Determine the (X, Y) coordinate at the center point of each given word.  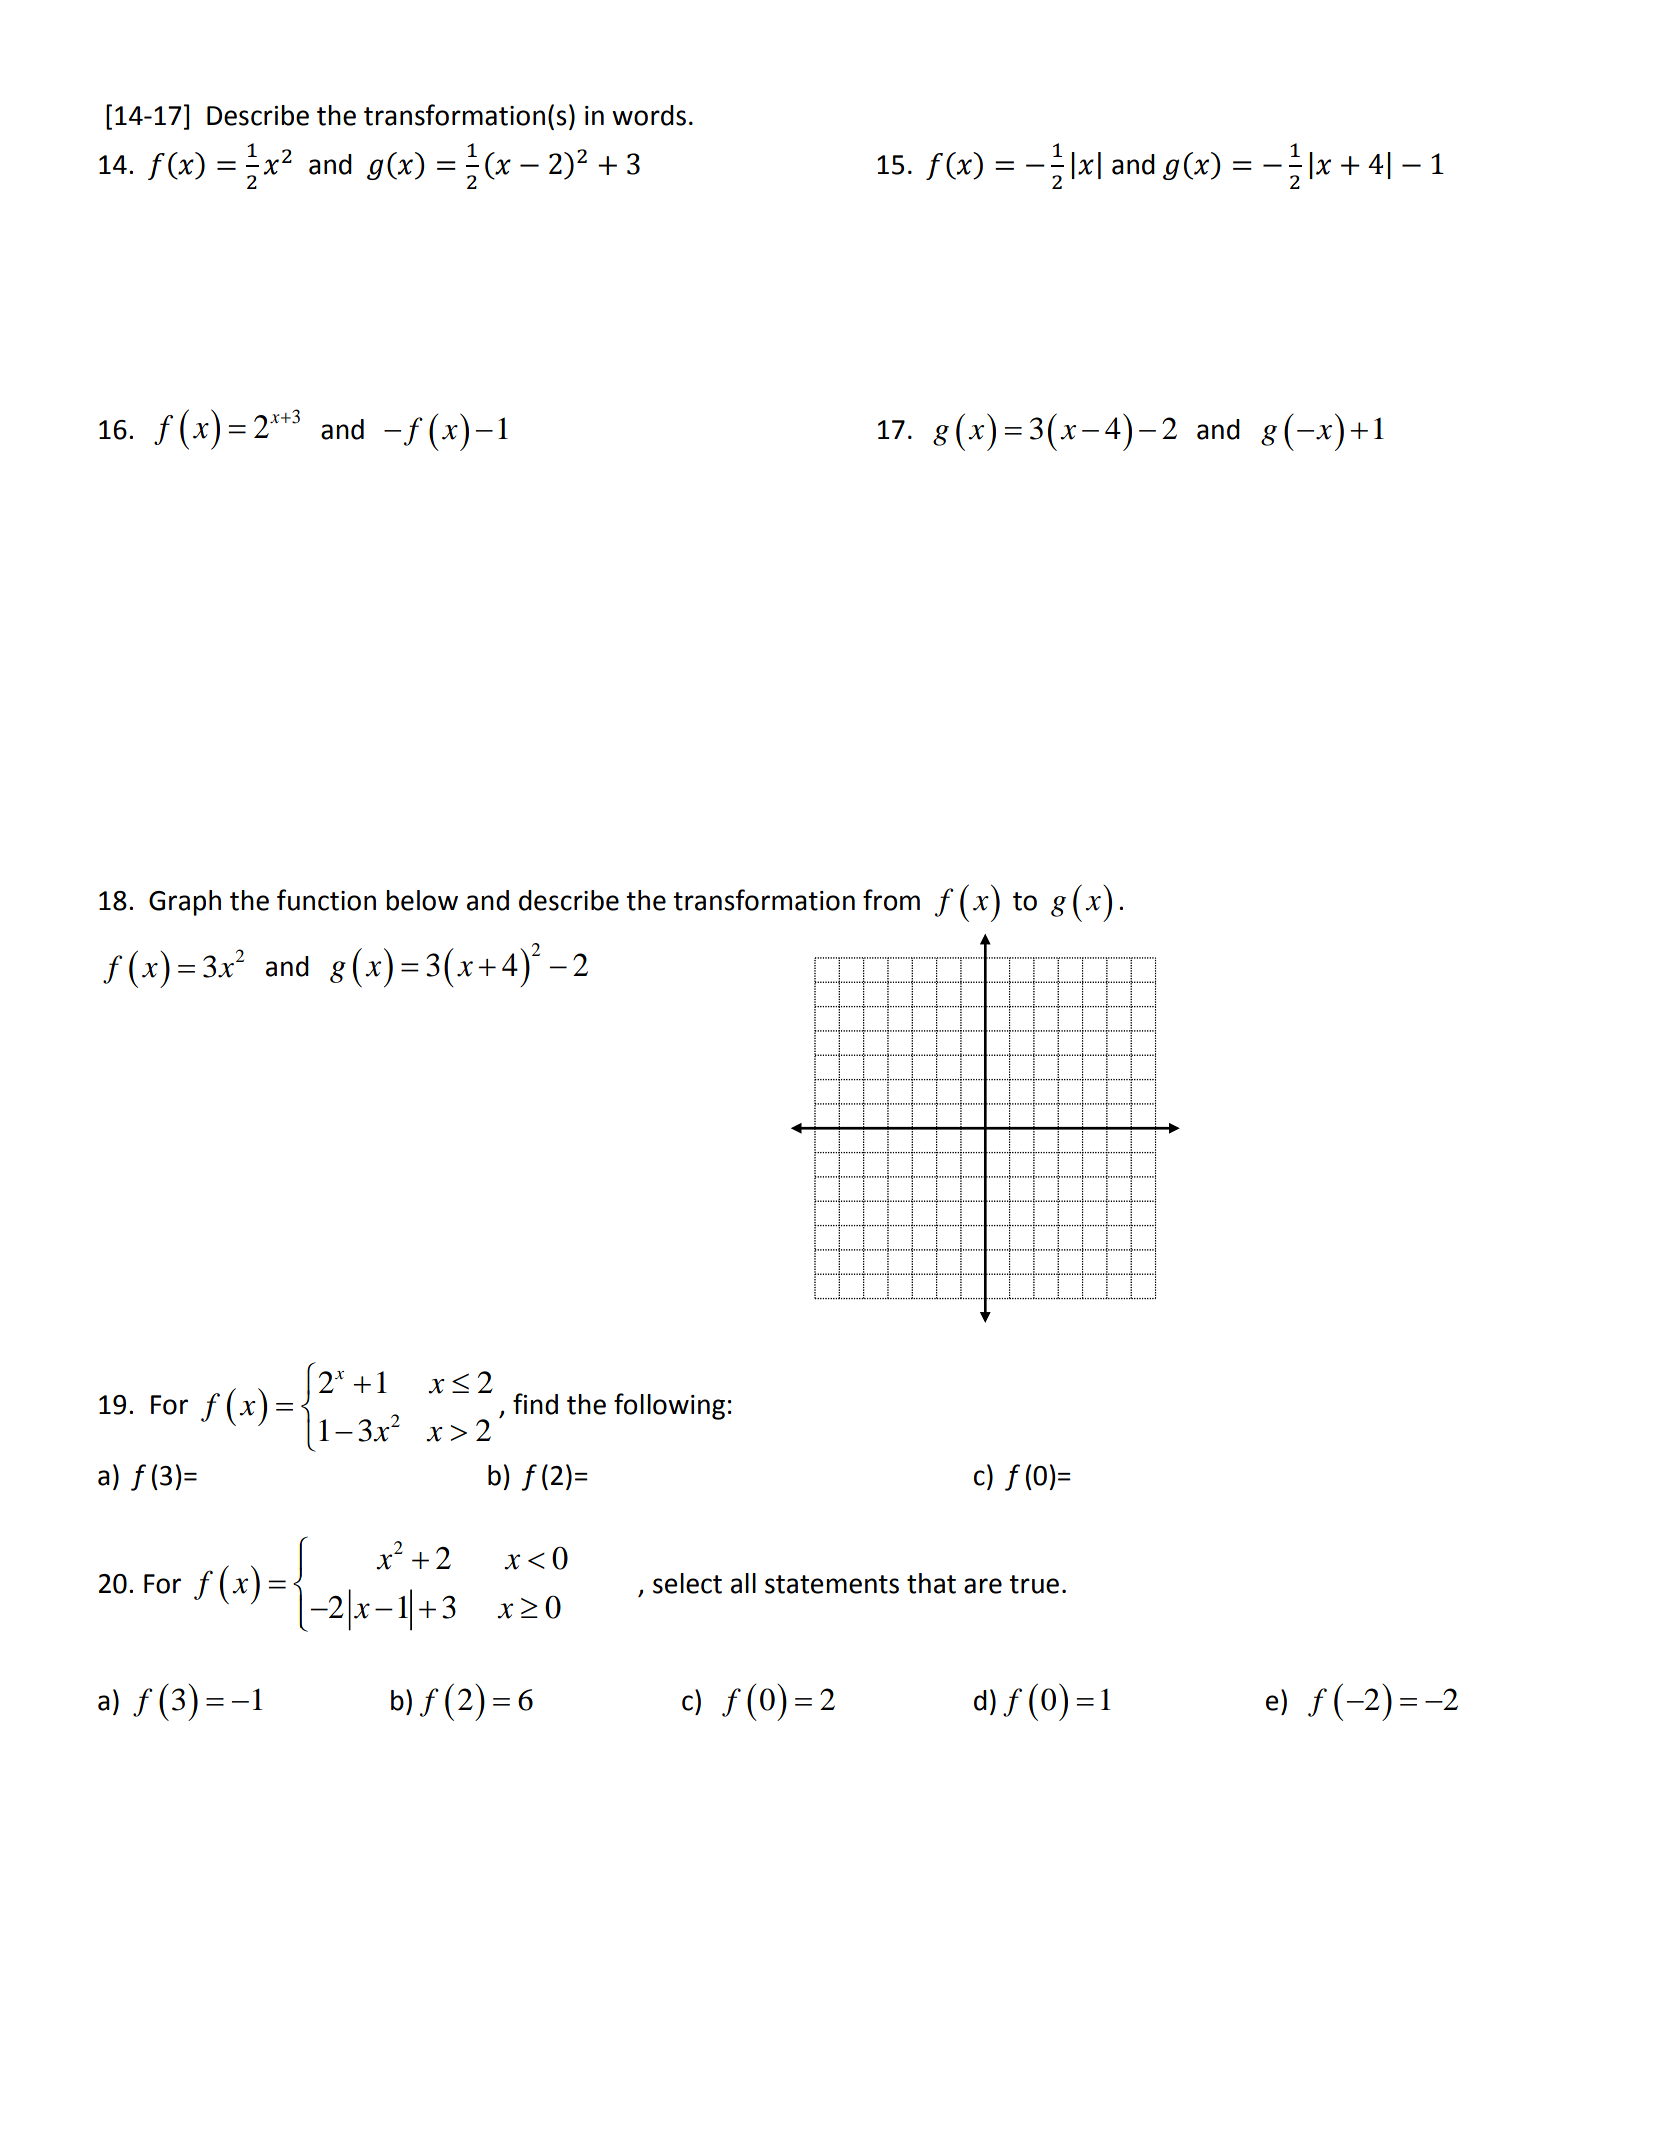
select (687, 1583)
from (891, 900)
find (535, 1404)
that (931, 1583)
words (649, 115)
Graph (185, 903)
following (669, 1406)
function (326, 900)
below (422, 900)
